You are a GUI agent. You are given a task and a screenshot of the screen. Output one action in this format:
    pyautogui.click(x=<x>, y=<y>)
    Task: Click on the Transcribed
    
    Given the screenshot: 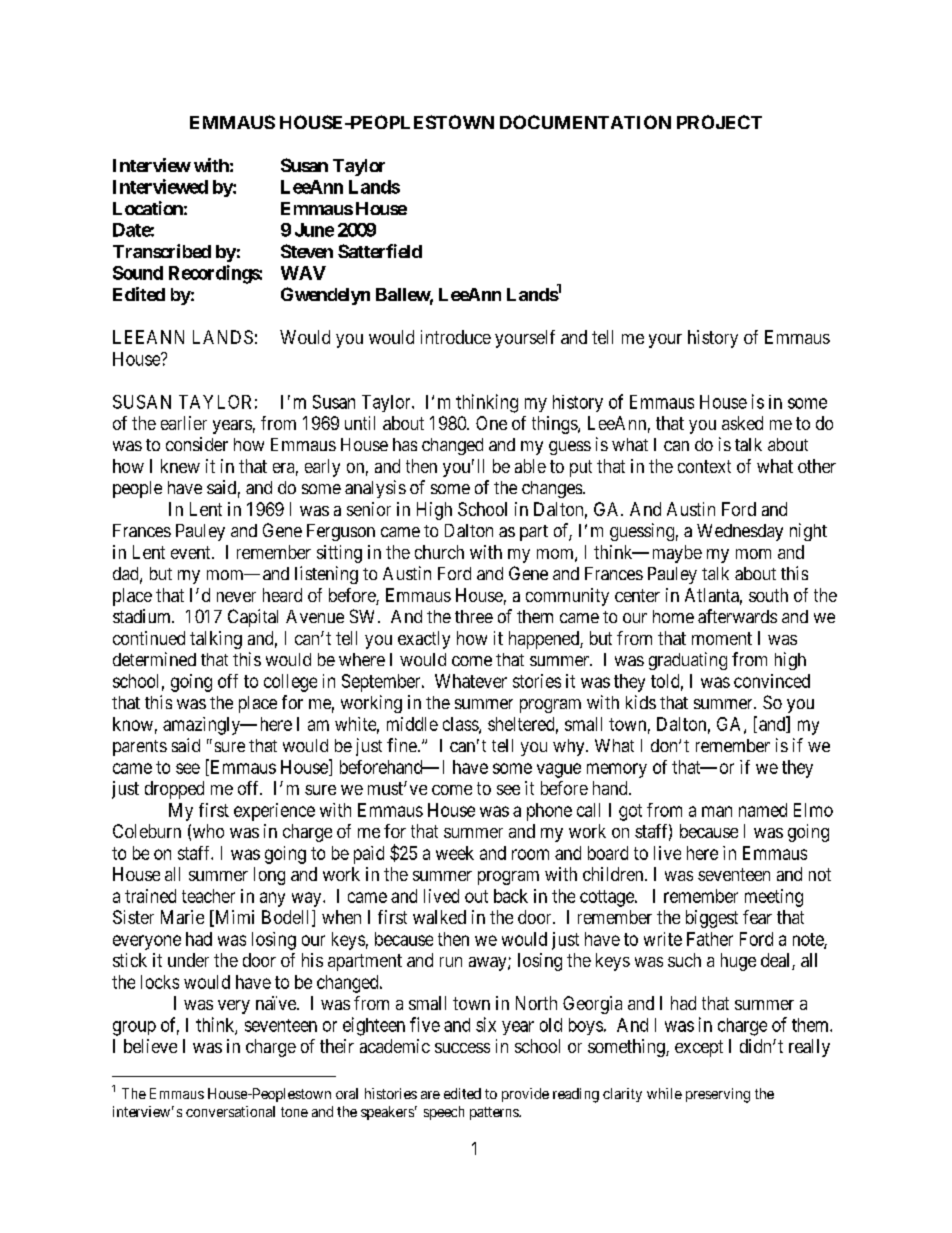 What is the action you would take?
    pyautogui.click(x=162, y=251)
